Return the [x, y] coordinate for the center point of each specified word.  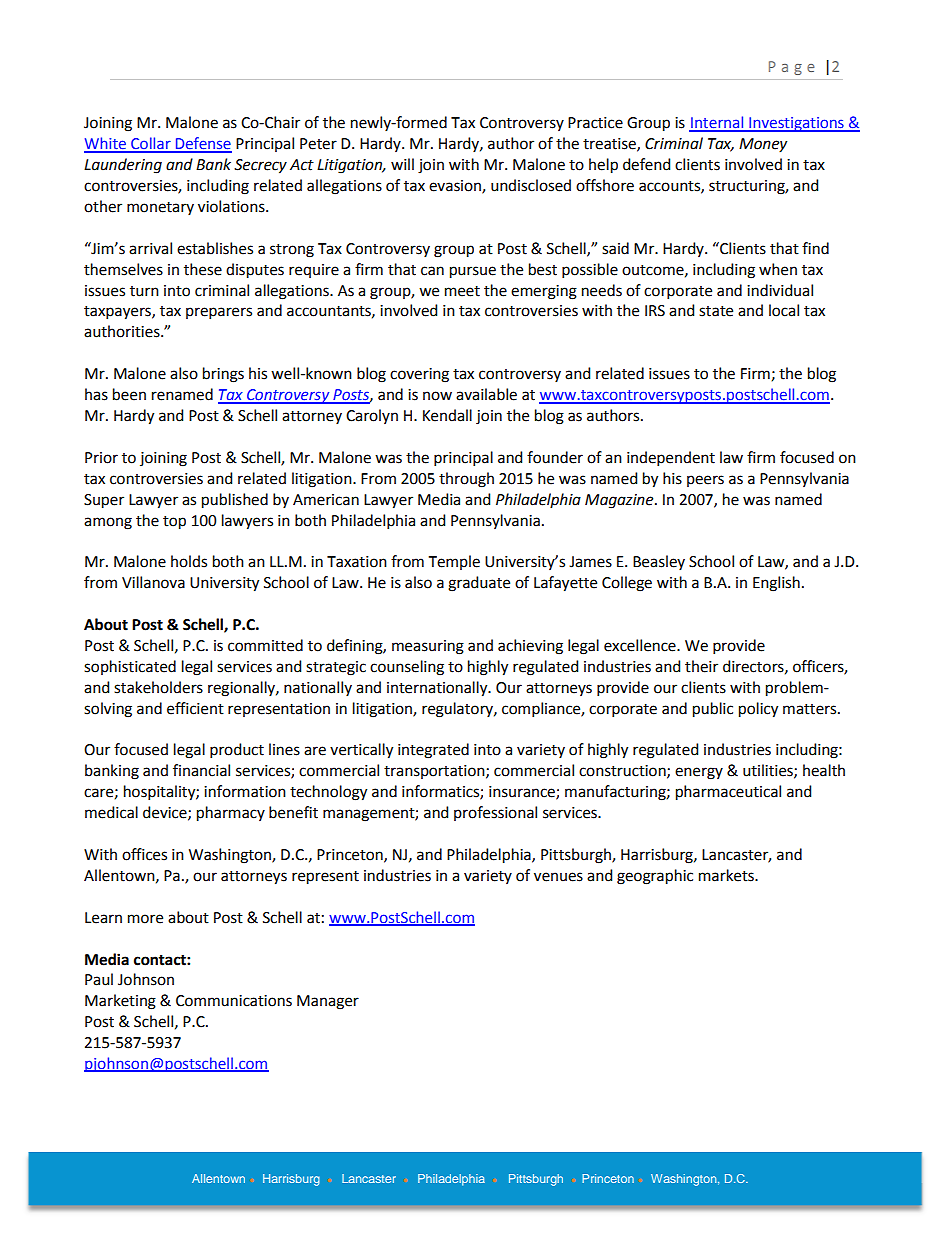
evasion [456, 187]
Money [763, 145]
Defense [202, 144]
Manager [328, 1002]
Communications [234, 1001]
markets [727, 875]
